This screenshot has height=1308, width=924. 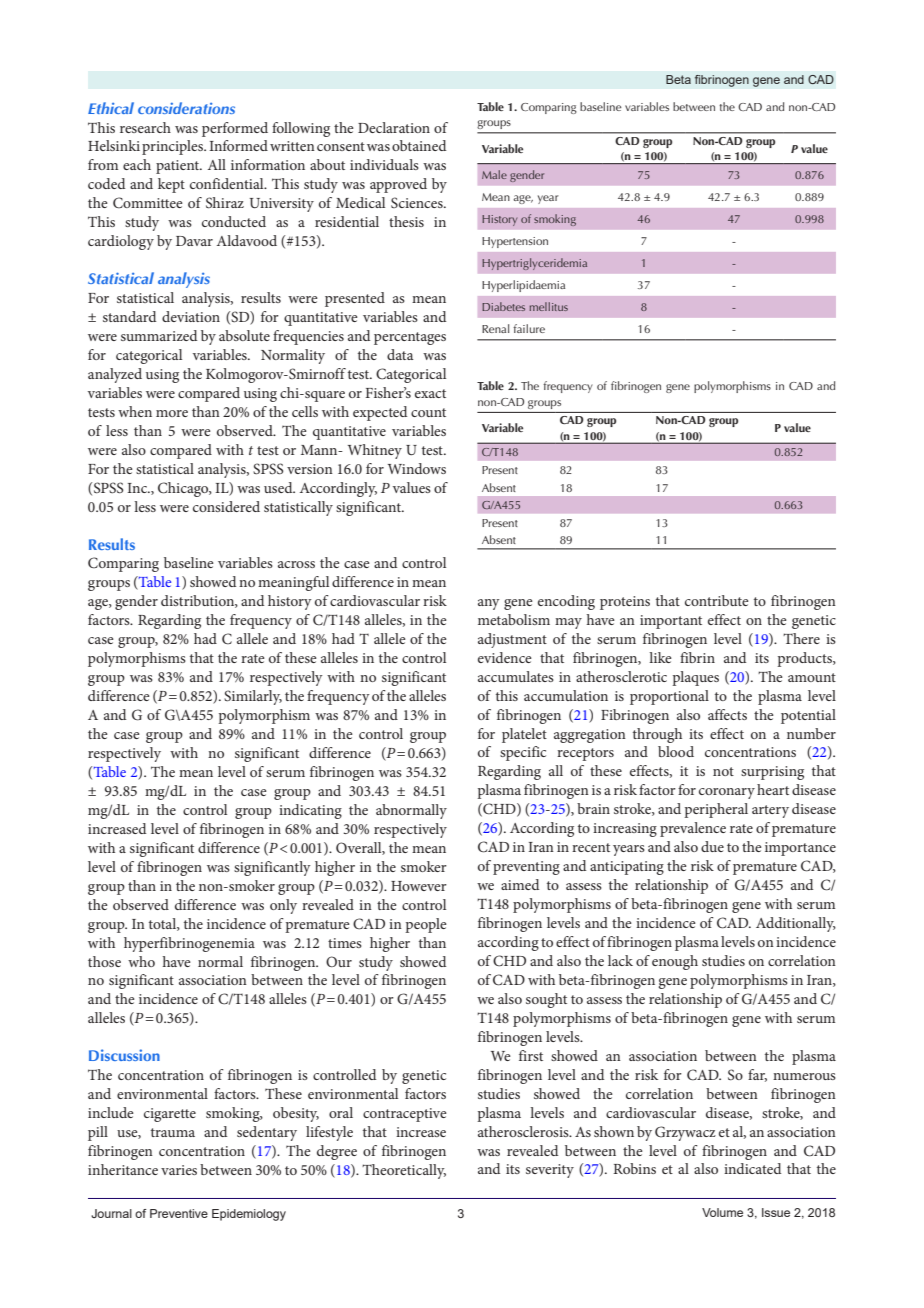 I want to click on Male, so click(x=494, y=174).
